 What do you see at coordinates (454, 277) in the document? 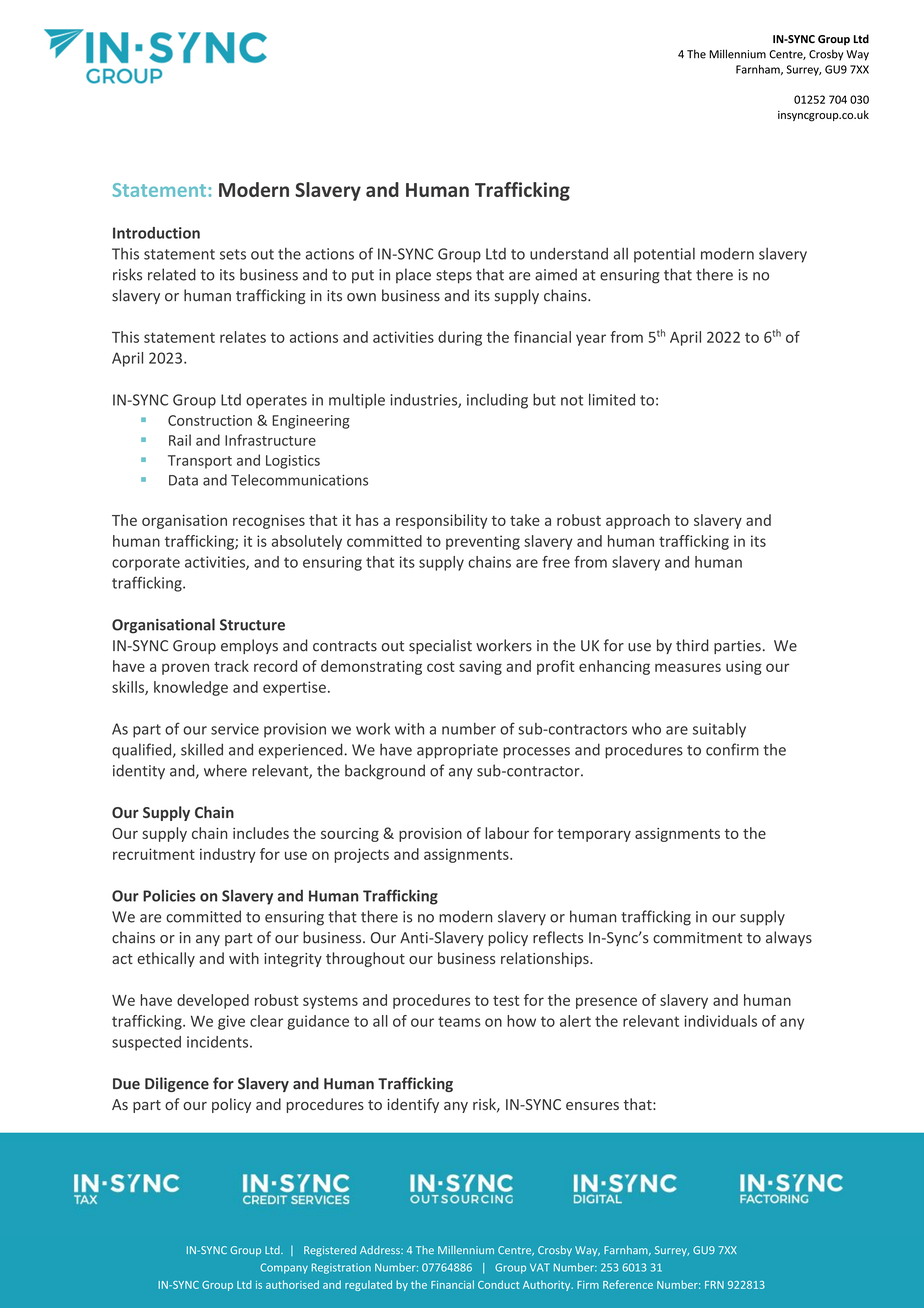
I see `steps` at bounding box center [454, 277].
